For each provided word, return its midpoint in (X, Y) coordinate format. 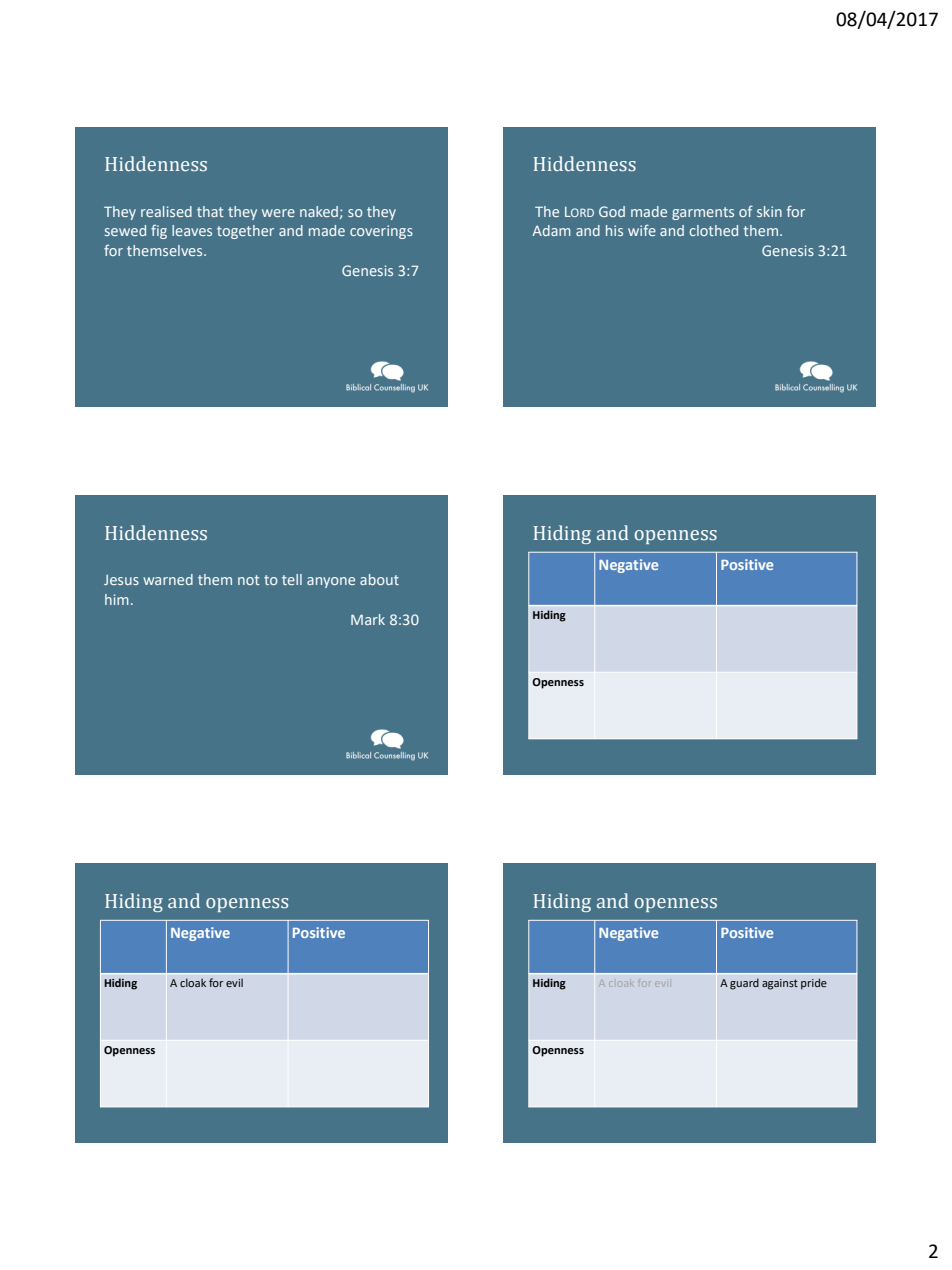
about (379, 579)
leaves (192, 230)
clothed (714, 230)
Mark (368, 619)
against (780, 984)
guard (744, 984)
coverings (381, 232)
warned (168, 579)
